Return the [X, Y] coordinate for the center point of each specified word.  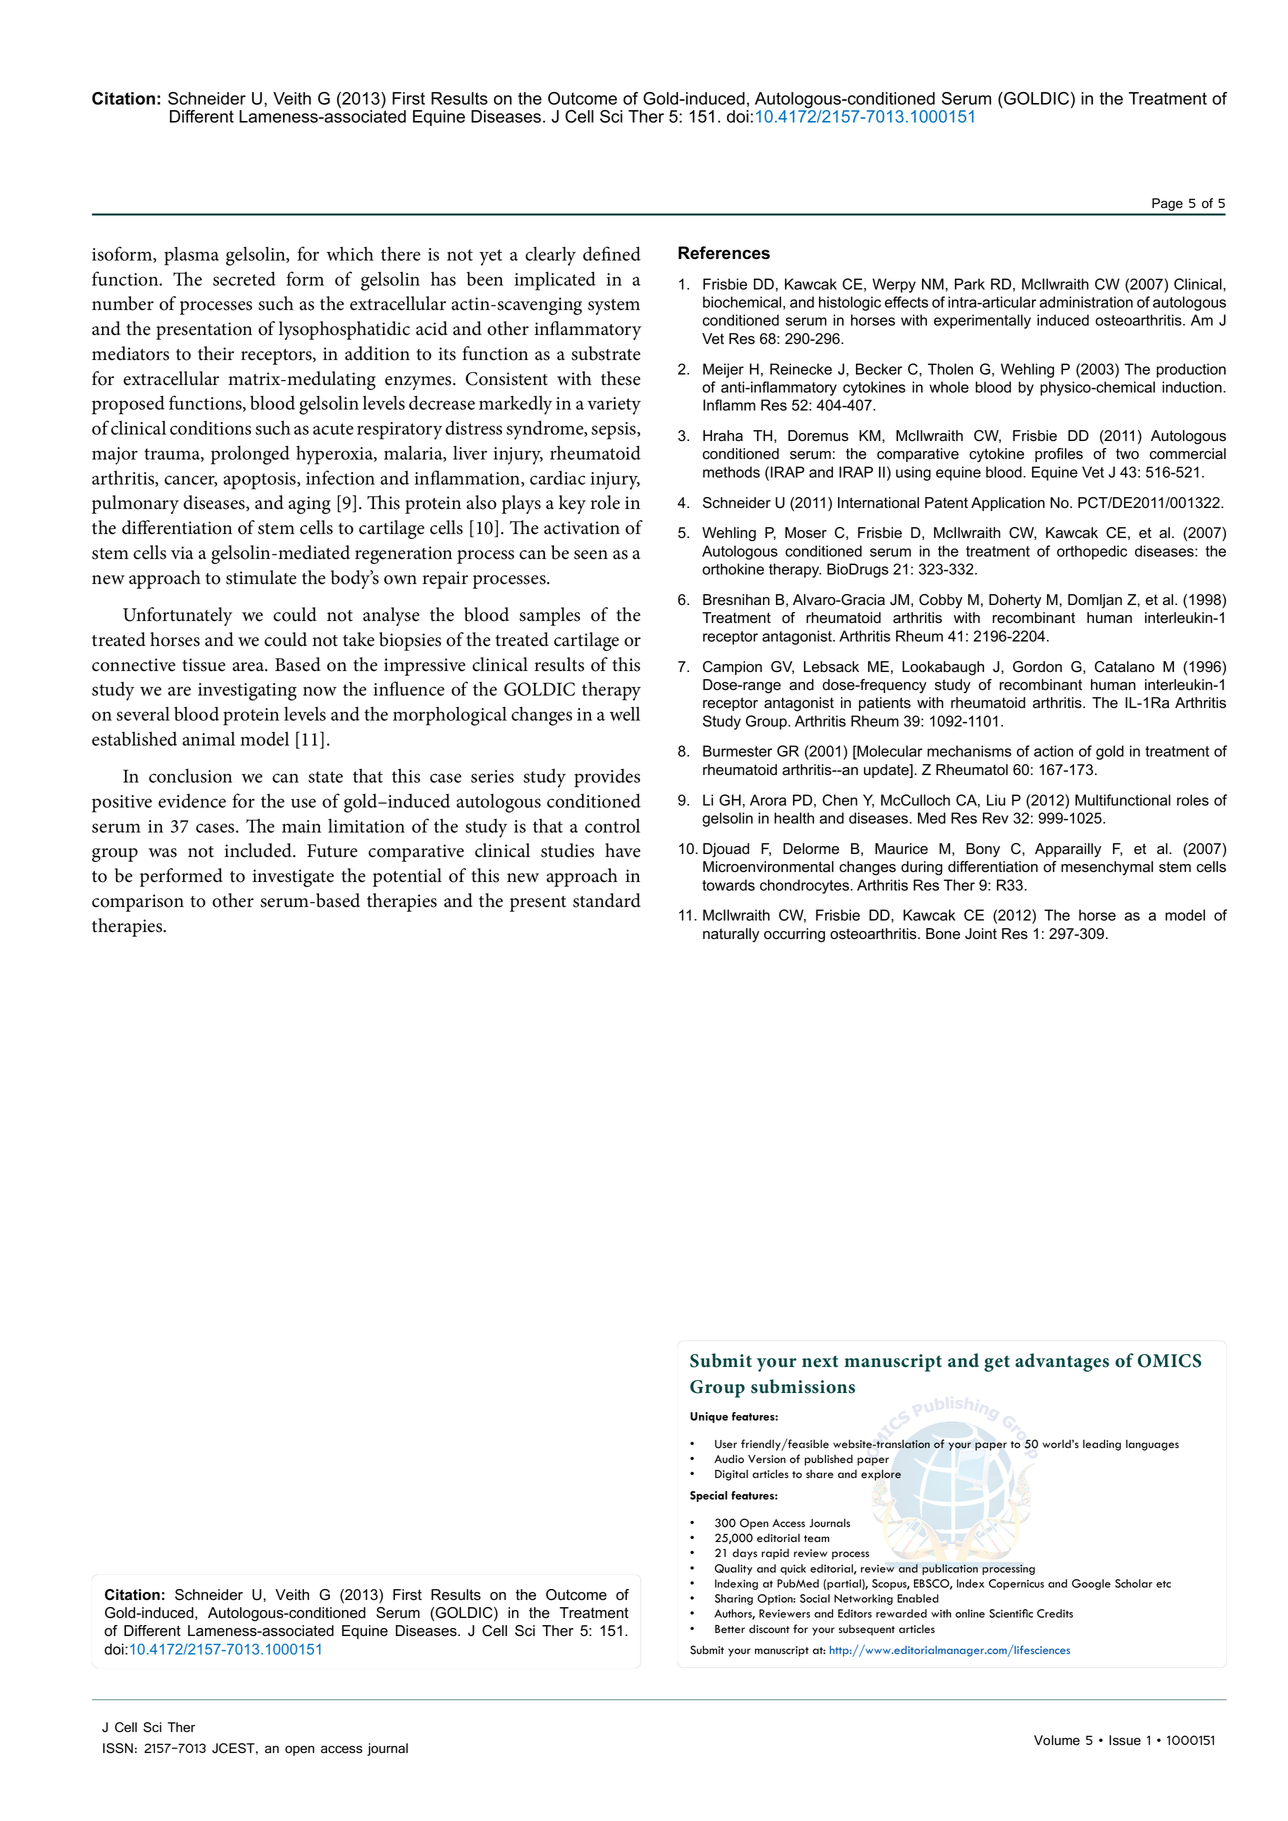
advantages [1062, 1362]
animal [208, 739]
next [820, 1361]
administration [1086, 302]
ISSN [118, 1748]
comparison [138, 903]
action [1053, 751]
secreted [244, 278]
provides [607, 778]
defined [612, 253]
